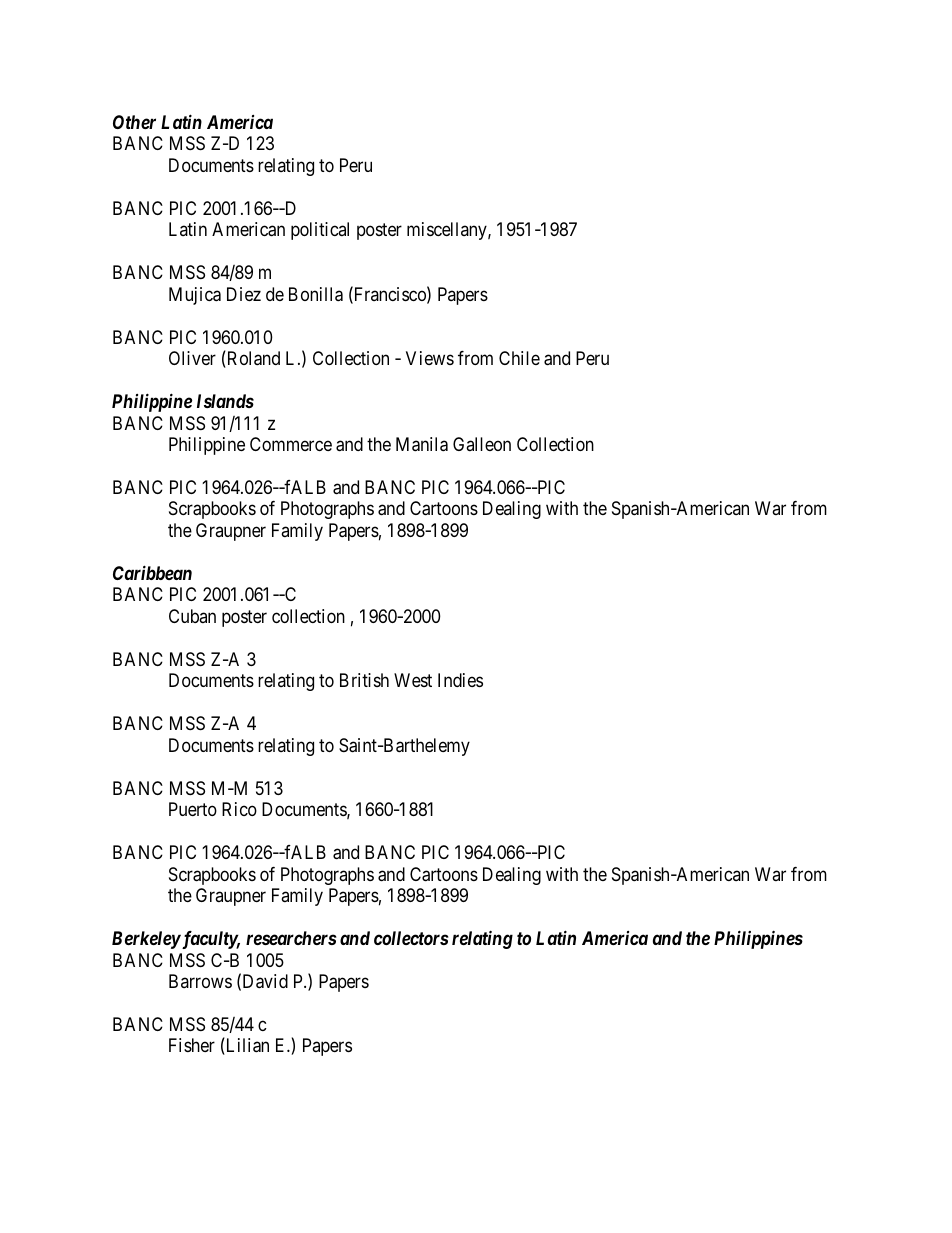 The height and width of the screenshot is (1233, 952). Describe the element at coordinates (430, 358) in the screenshot. I see `Views` at that location.
